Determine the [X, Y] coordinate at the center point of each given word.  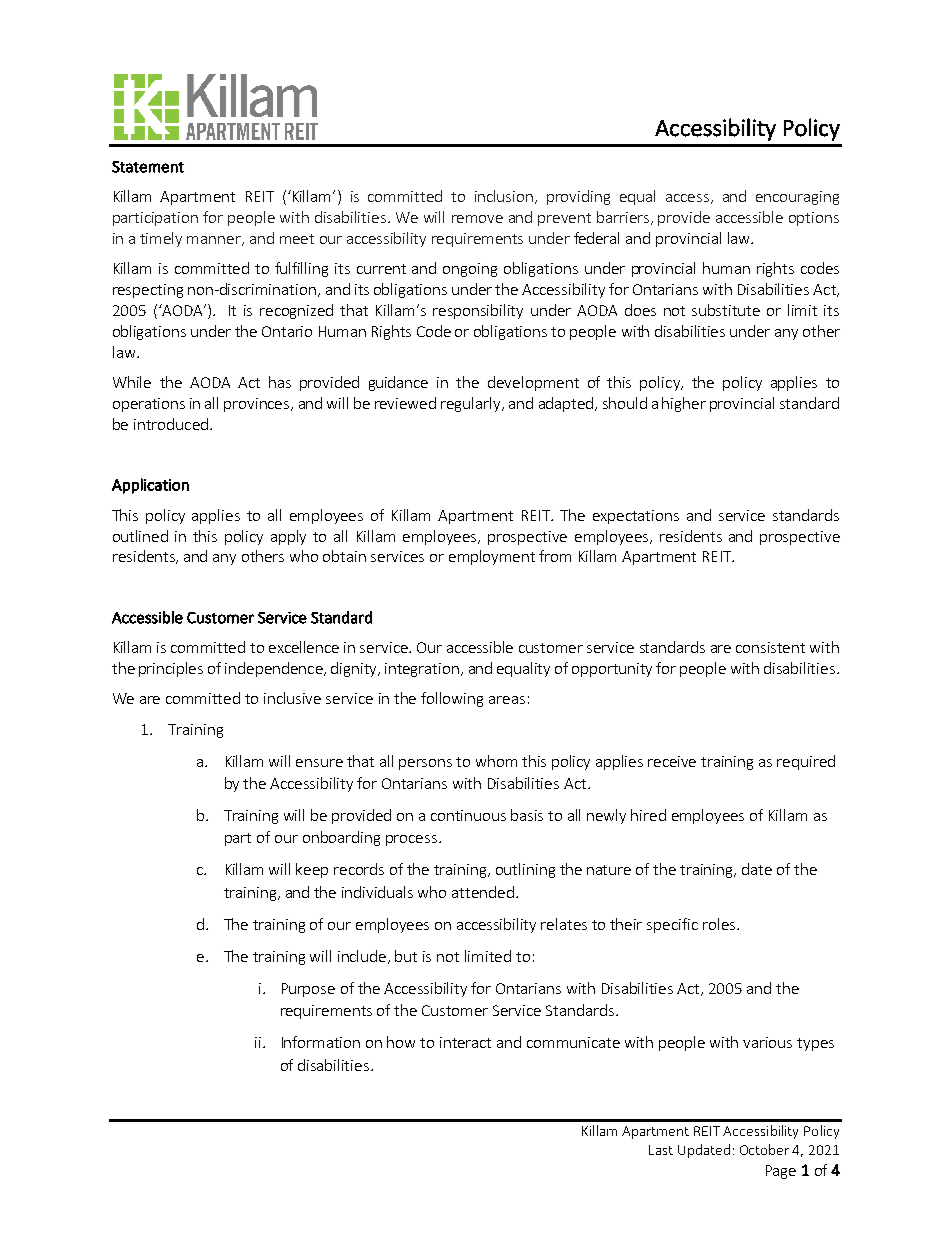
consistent [770, 647]
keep [312, 870]
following [452, 699]
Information [321, 1042]
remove [477, 219]
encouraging [797, 198]
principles [171, 669]
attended [483, 892]
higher [684, 404]
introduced [171, 424]
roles [719, 924]
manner [215, 241]
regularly [472, 404]
